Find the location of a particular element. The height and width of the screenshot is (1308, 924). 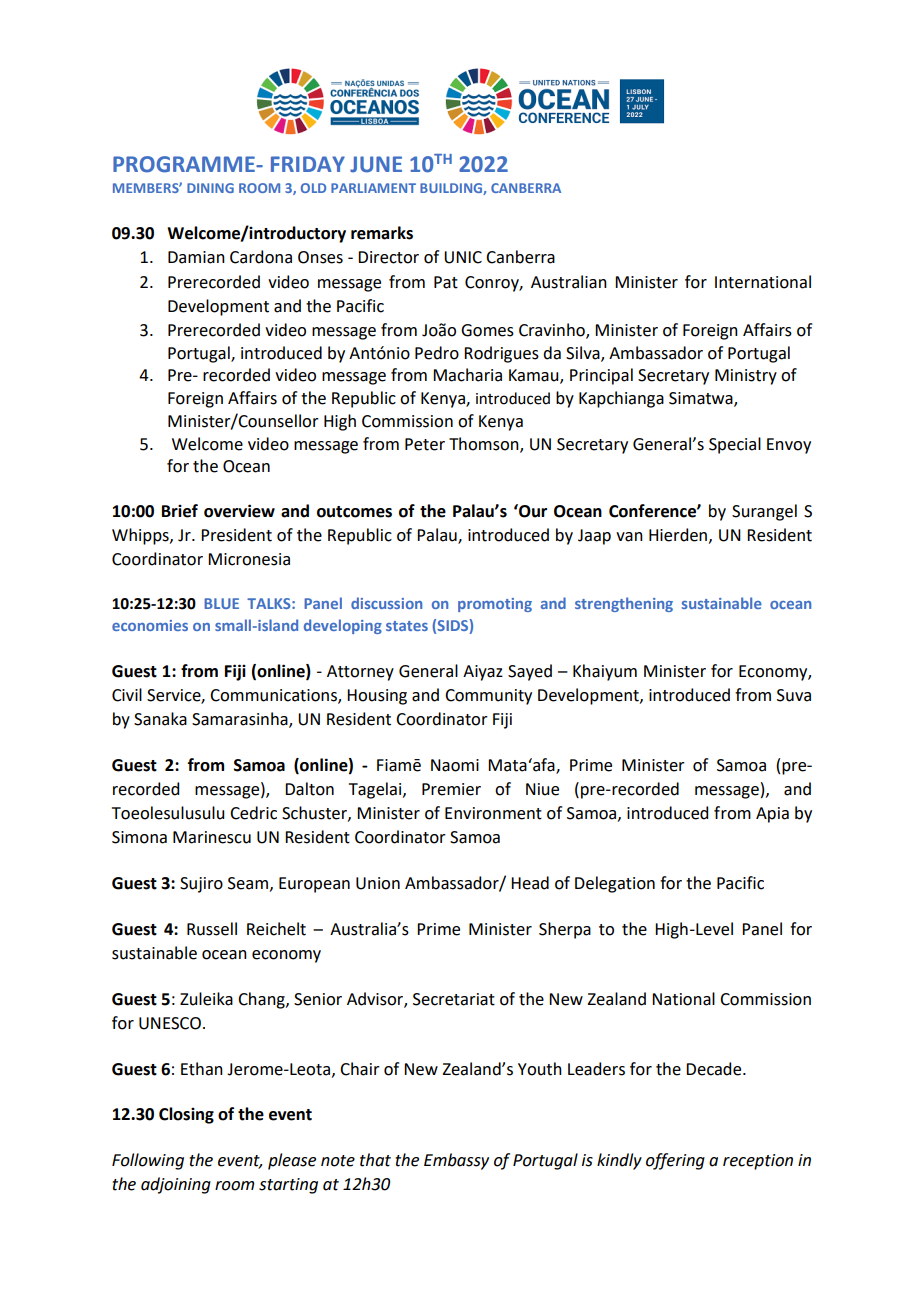

Community is located at coordinates (488, 697).
